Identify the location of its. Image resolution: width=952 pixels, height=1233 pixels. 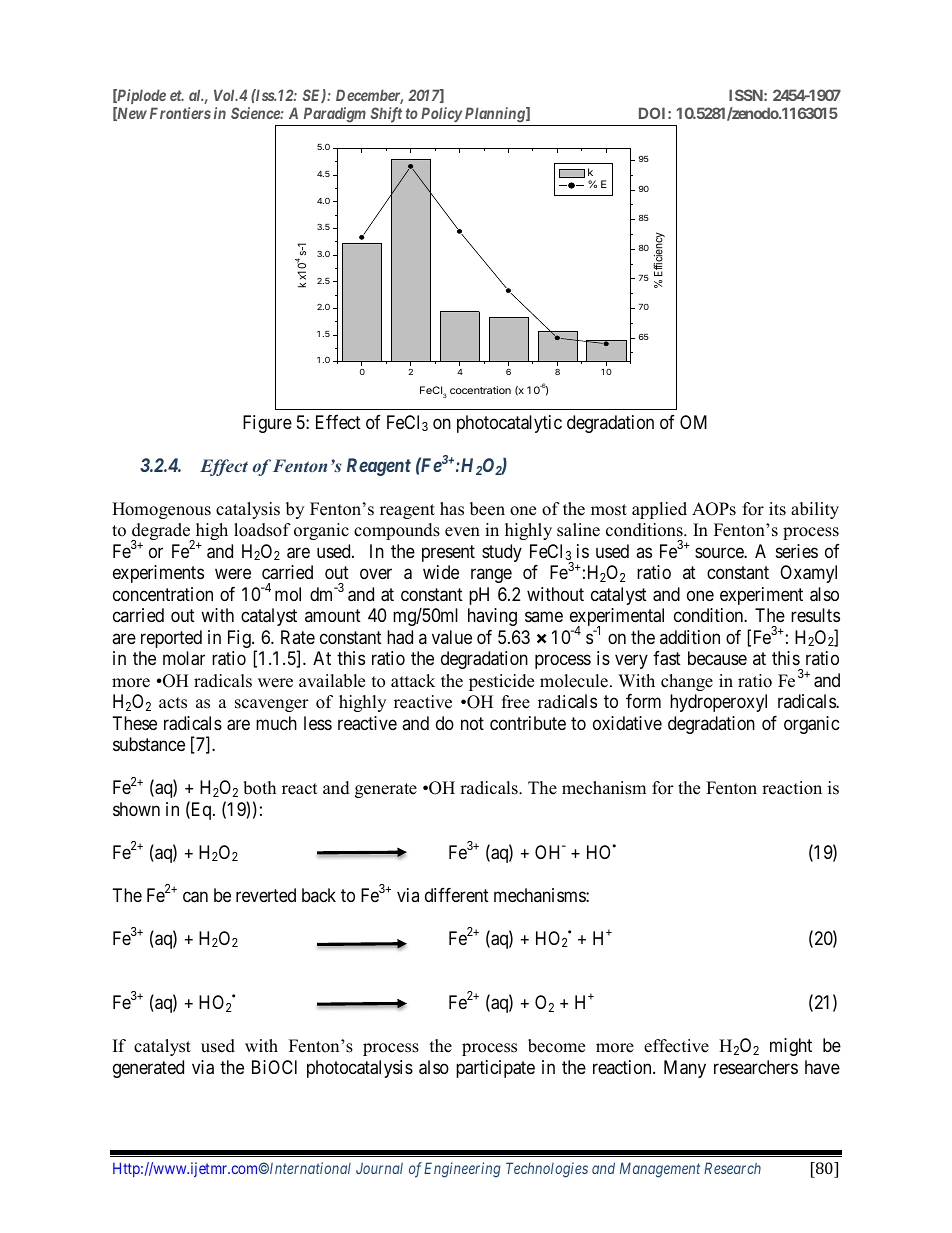
(777, 509).
